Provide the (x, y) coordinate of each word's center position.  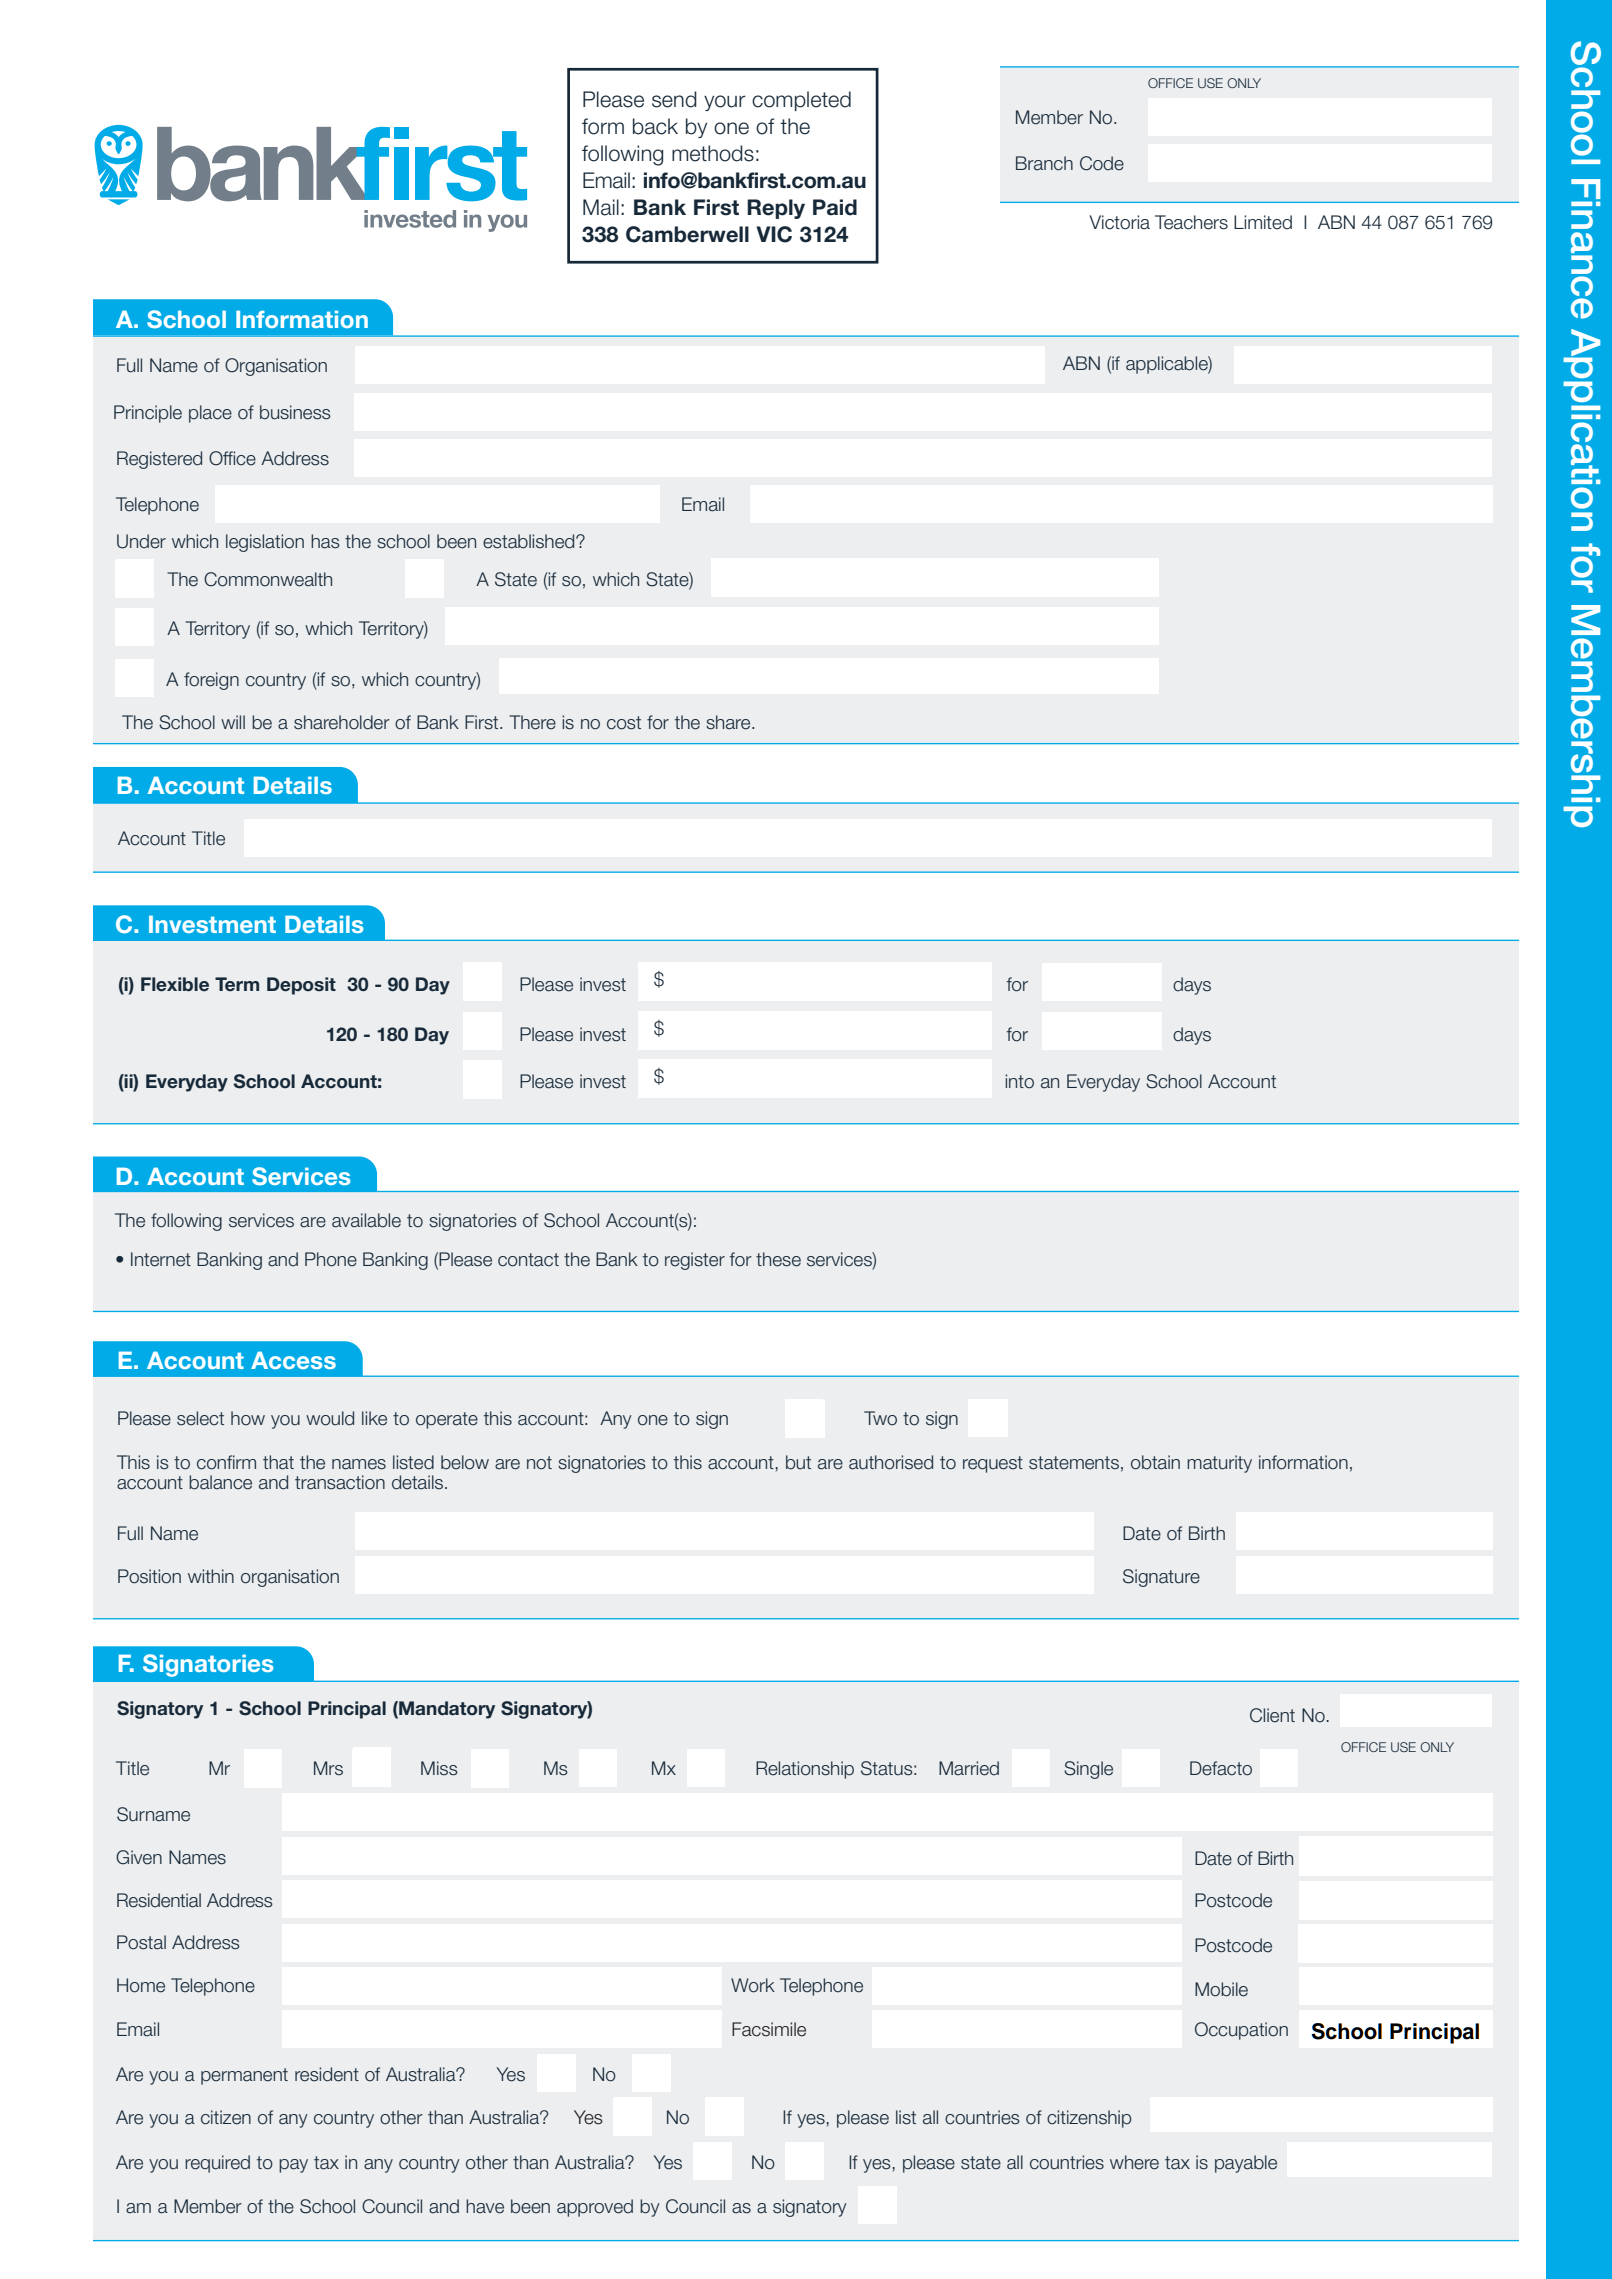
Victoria (1119, 222)
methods (713, 153)
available (366, 1220)
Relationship (805, 1770)
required (217, 2164)
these (778, 1259)
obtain (1155, 1462)
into (1019, 1081)
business (295, 412)
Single (1088, 1770)
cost (624, 723)
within (211, 1576)
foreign (211, 681)
